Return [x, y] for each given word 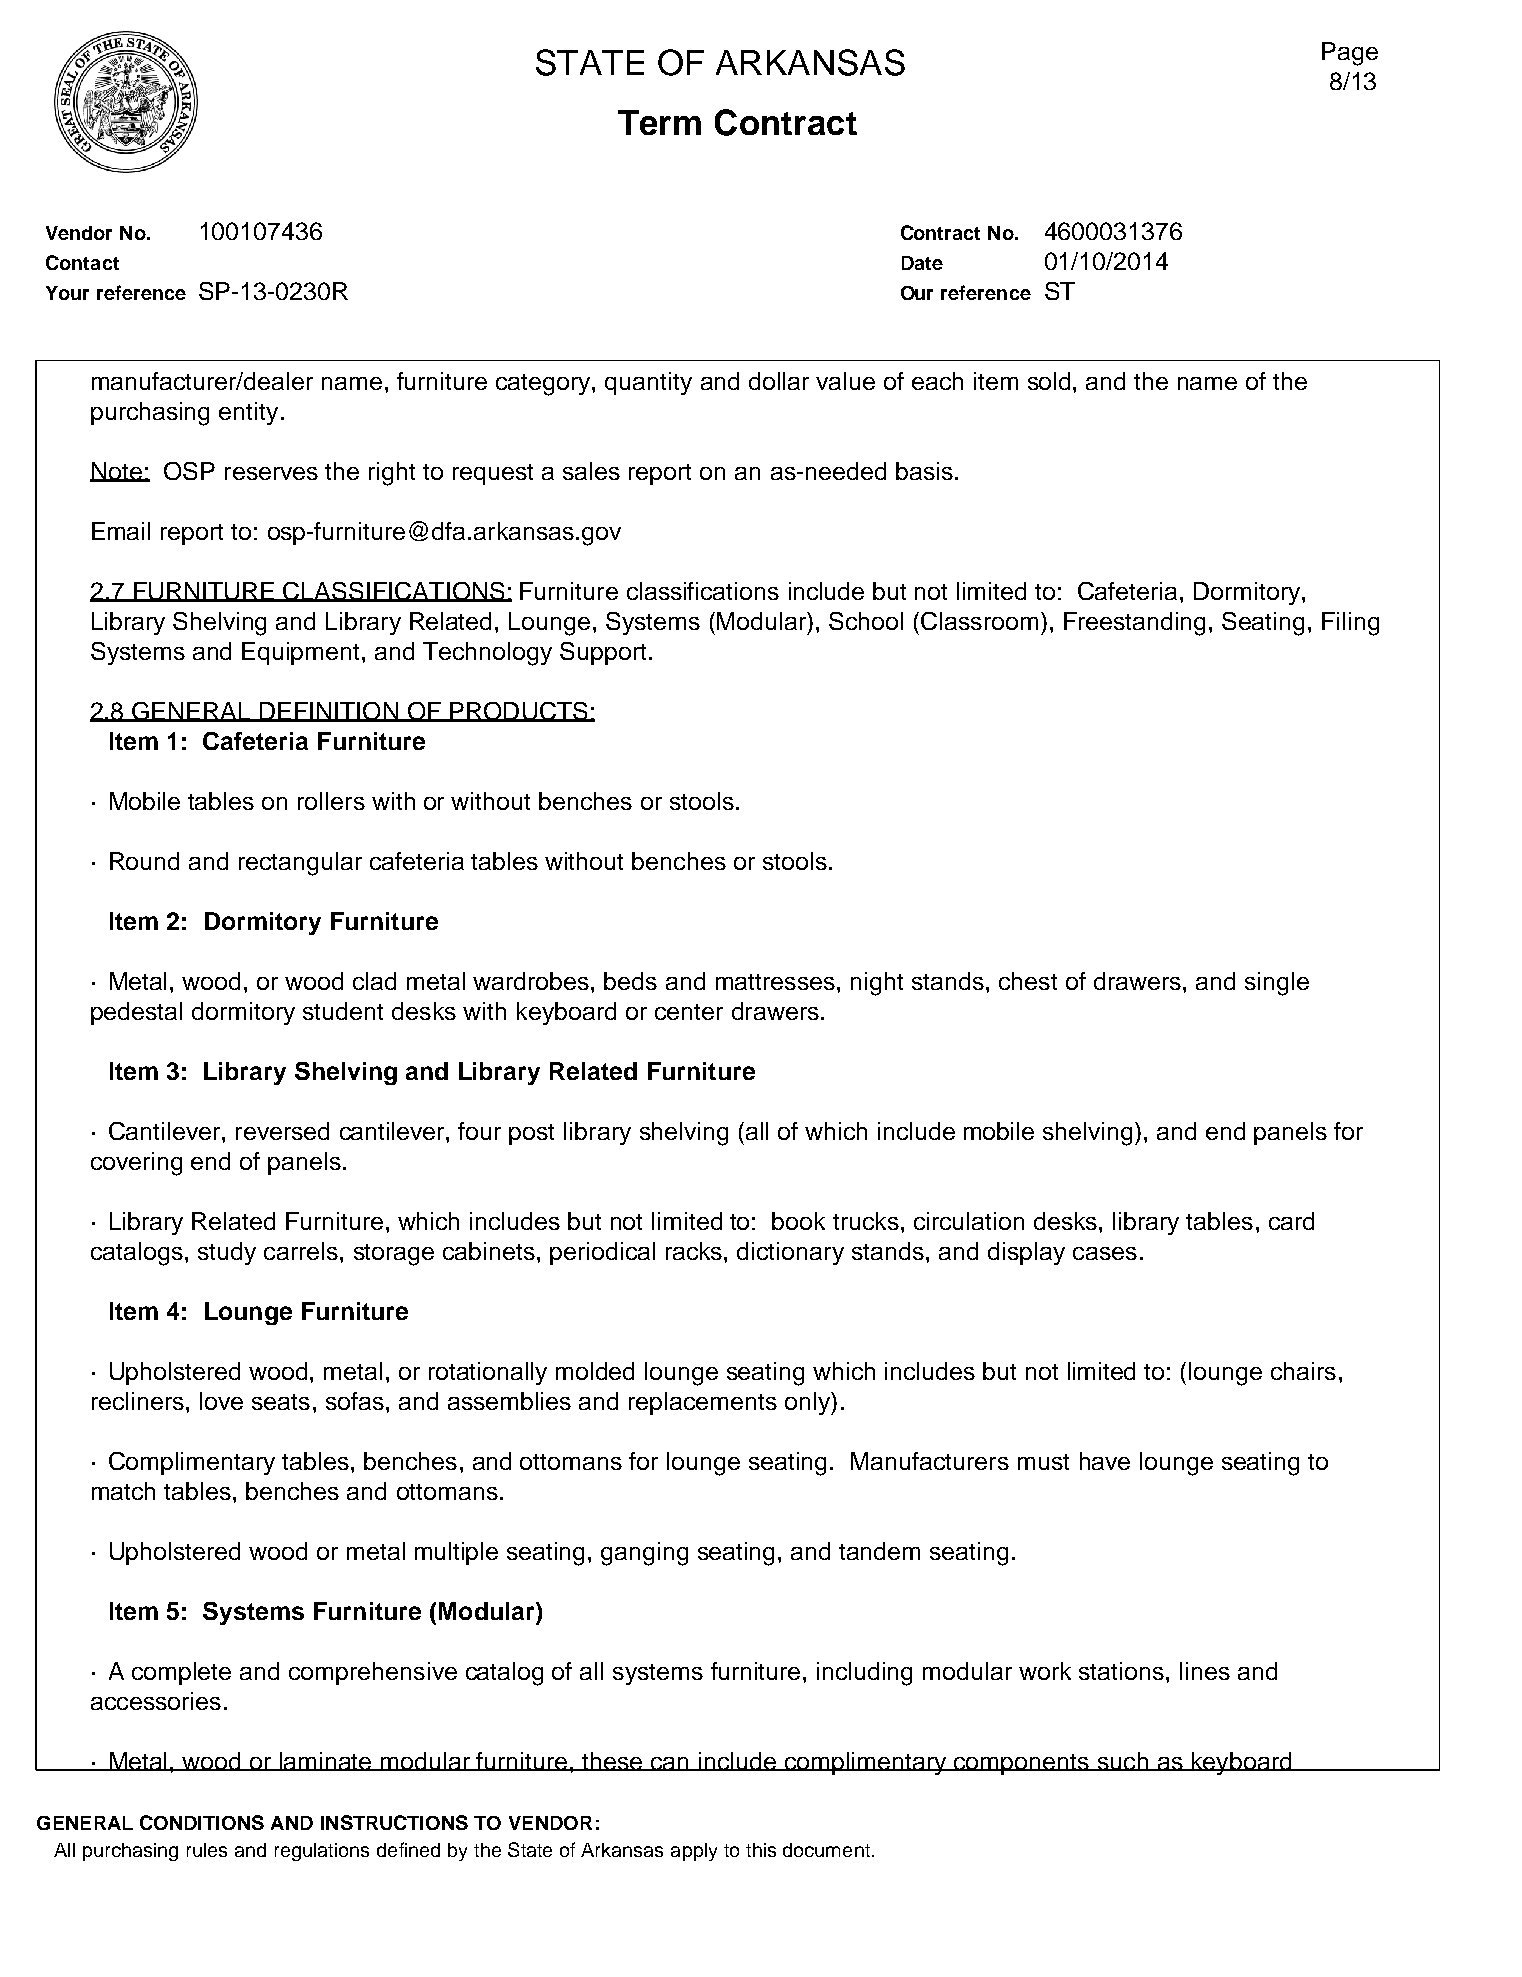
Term [659, 122]
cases [1105, 1253]
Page [1350, 54]
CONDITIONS [202, 1822]
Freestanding [1134, 624]
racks [695, 1251]
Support [603, 653]
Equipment [302, 653]
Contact [82, 262]
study [227, 1253]
